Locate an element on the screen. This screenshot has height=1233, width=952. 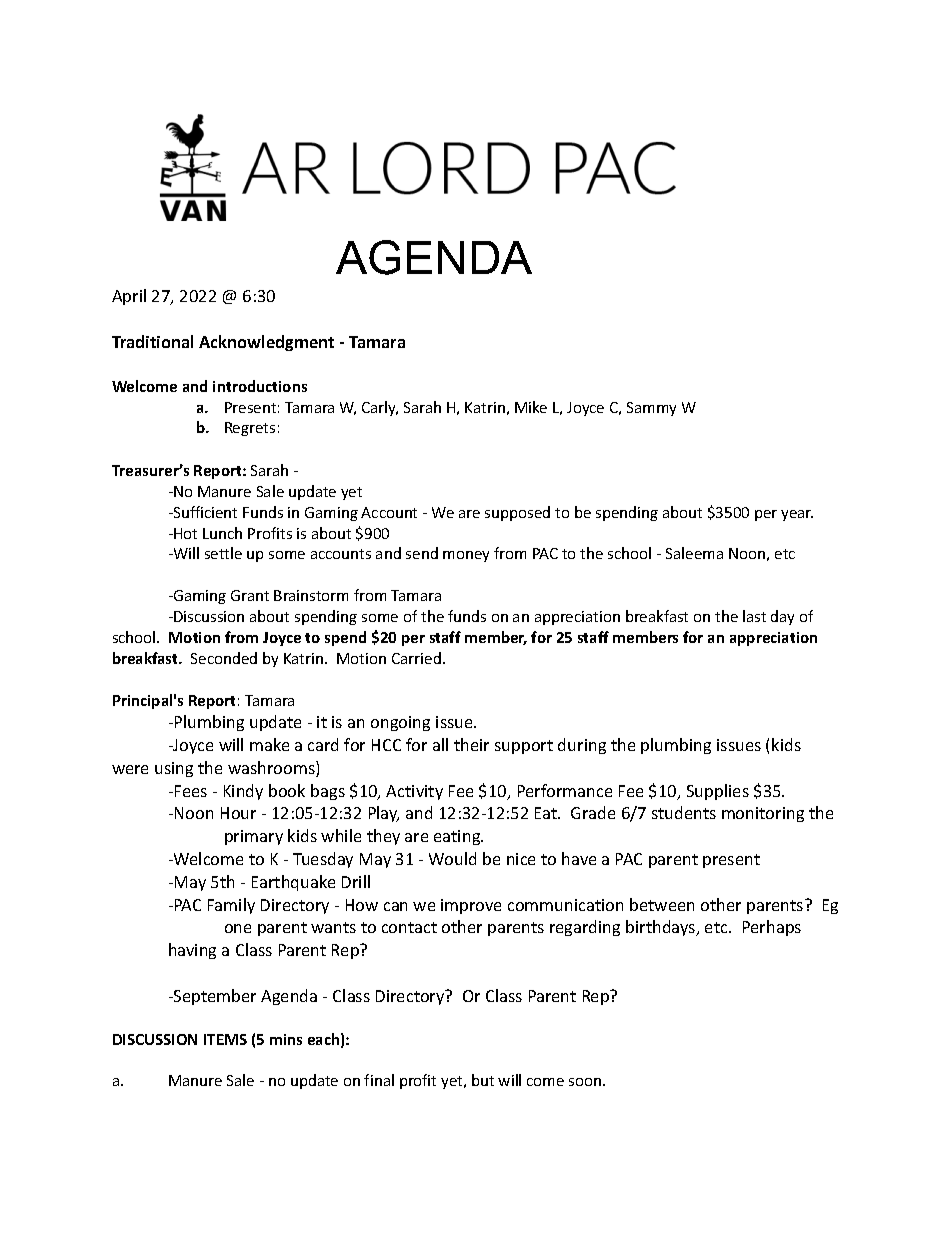
Would is located at coordinates (452, 858).
